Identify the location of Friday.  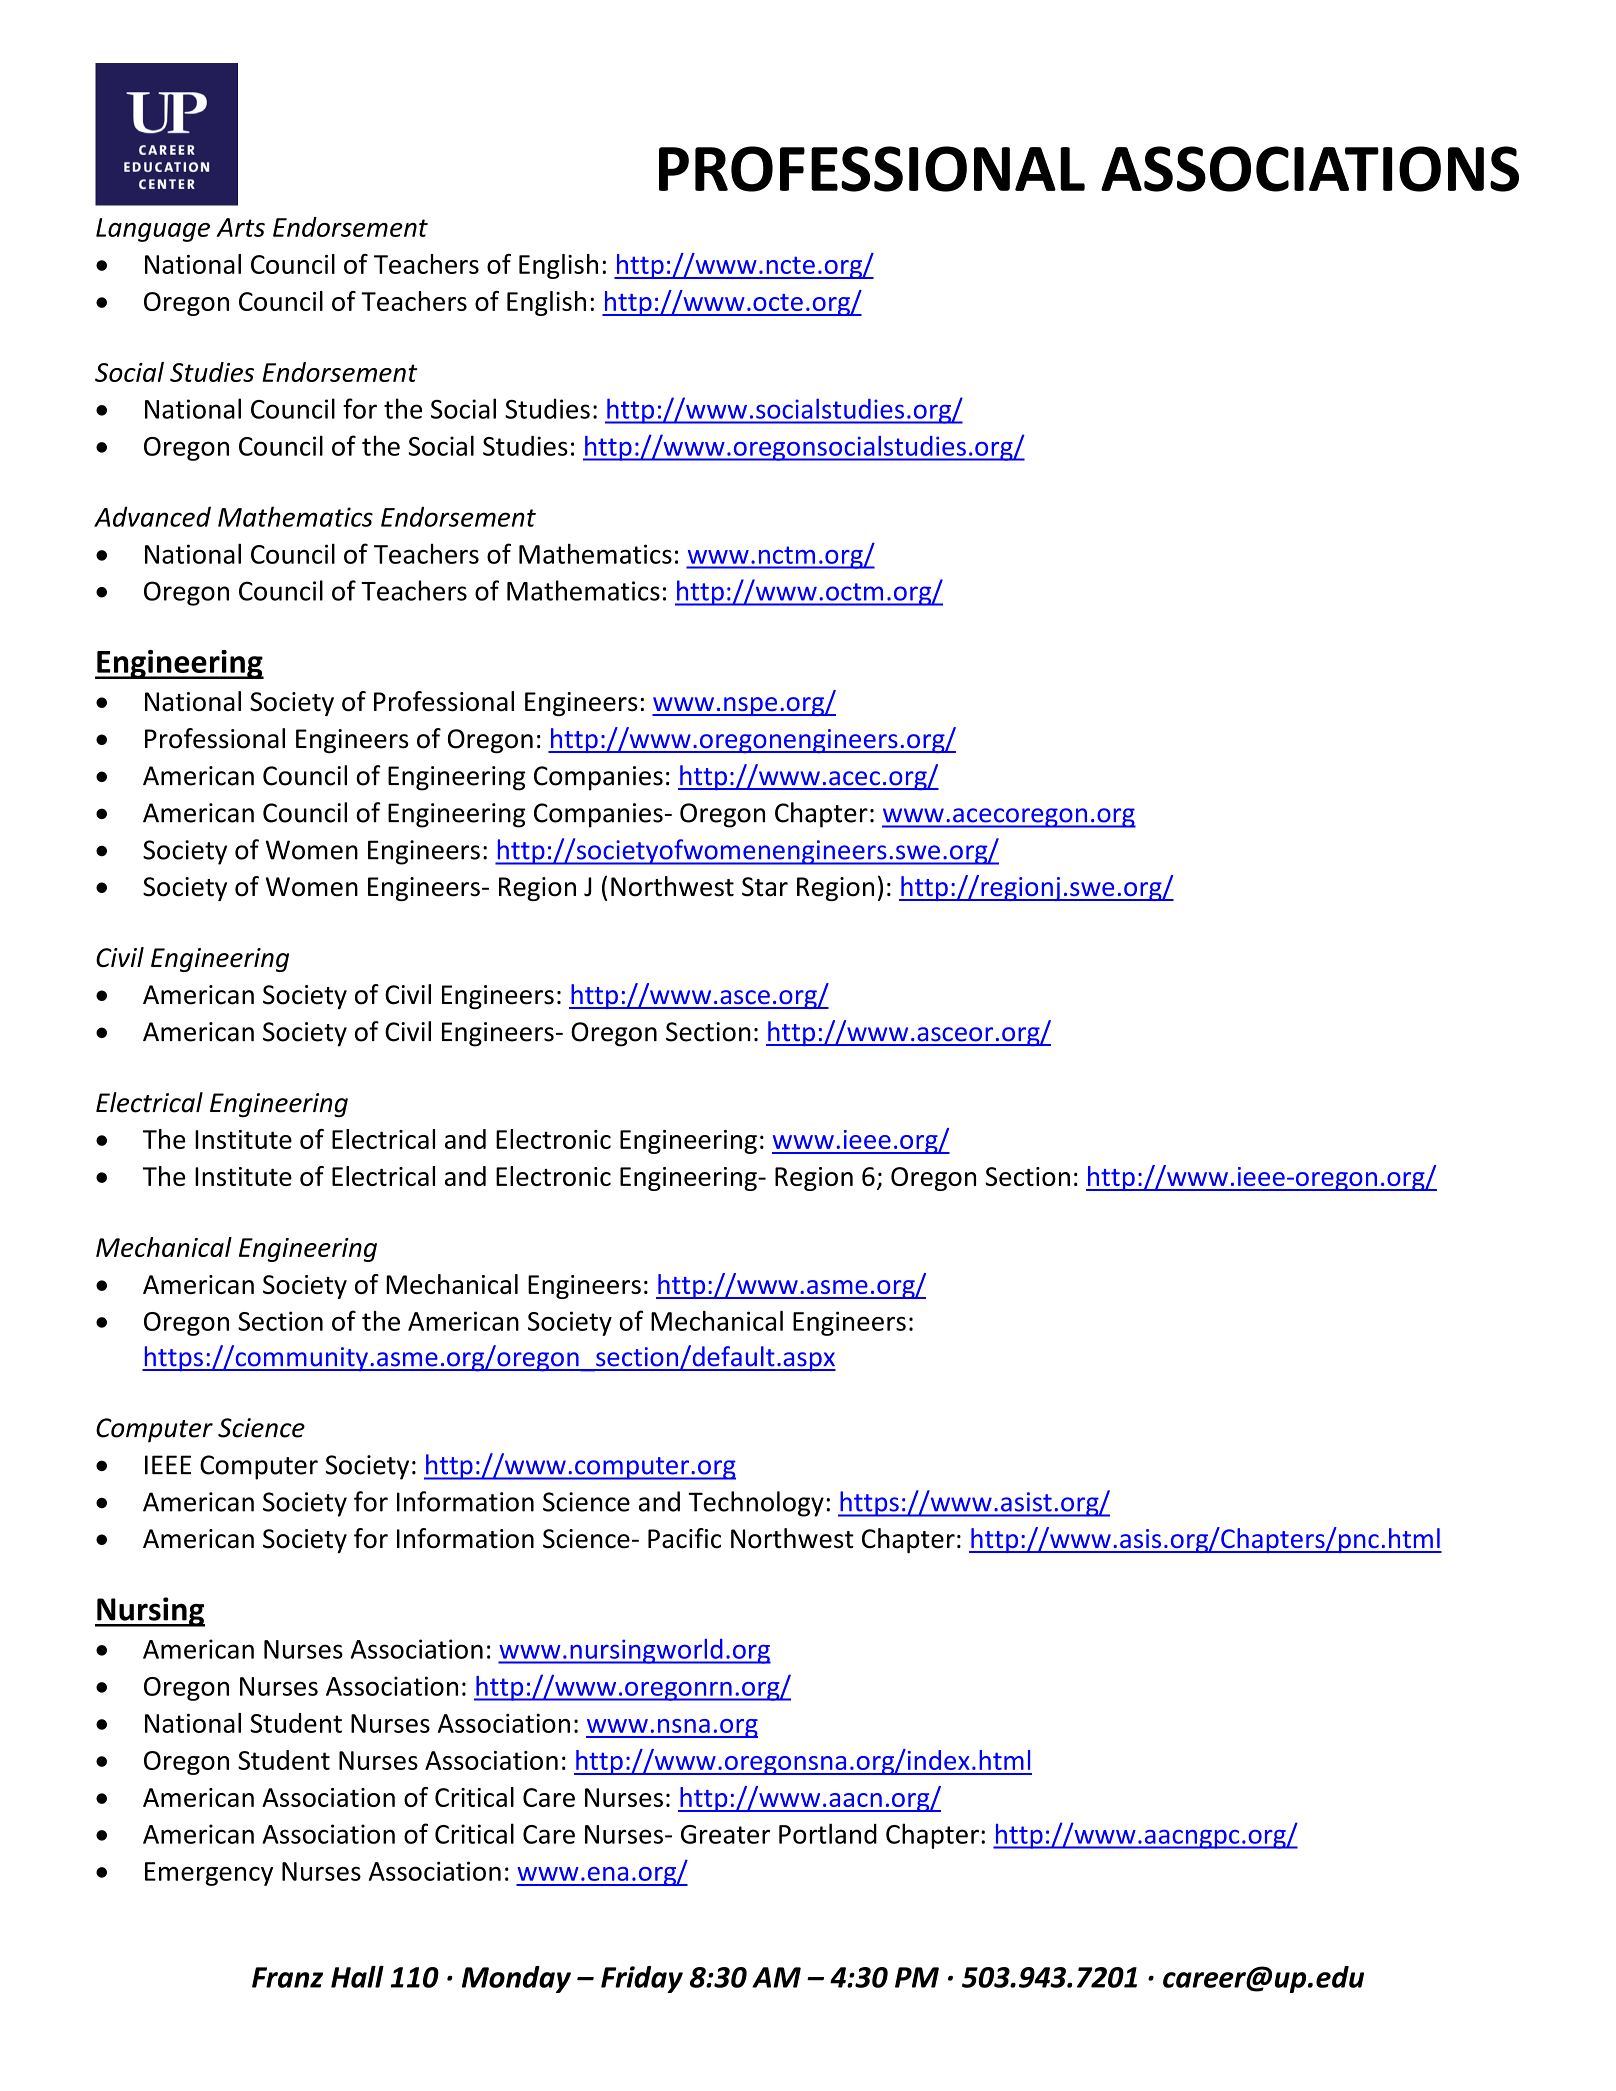
(642, 1979).
